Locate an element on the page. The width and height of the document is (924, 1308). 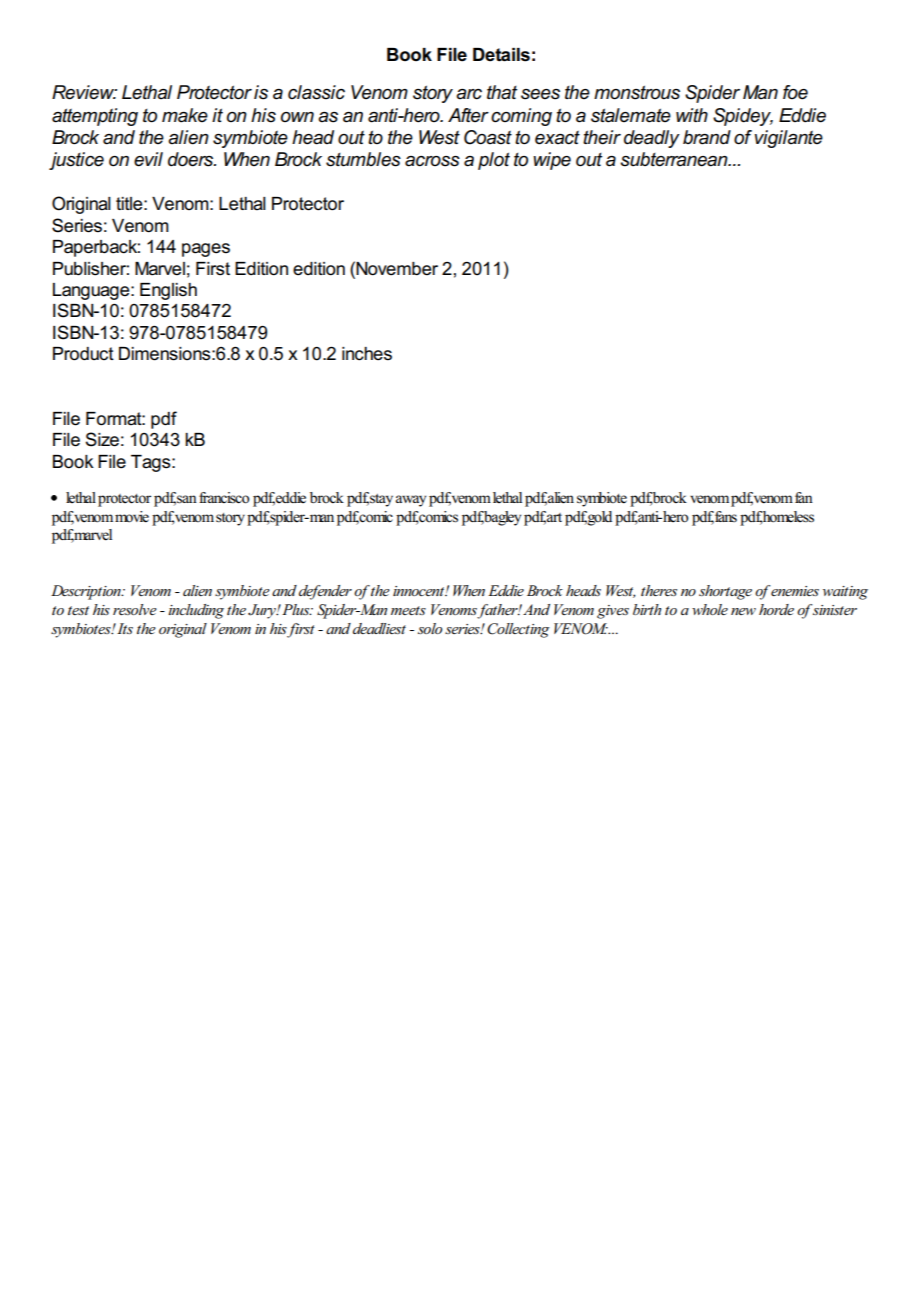
test is located at coordinates (78, 610).
